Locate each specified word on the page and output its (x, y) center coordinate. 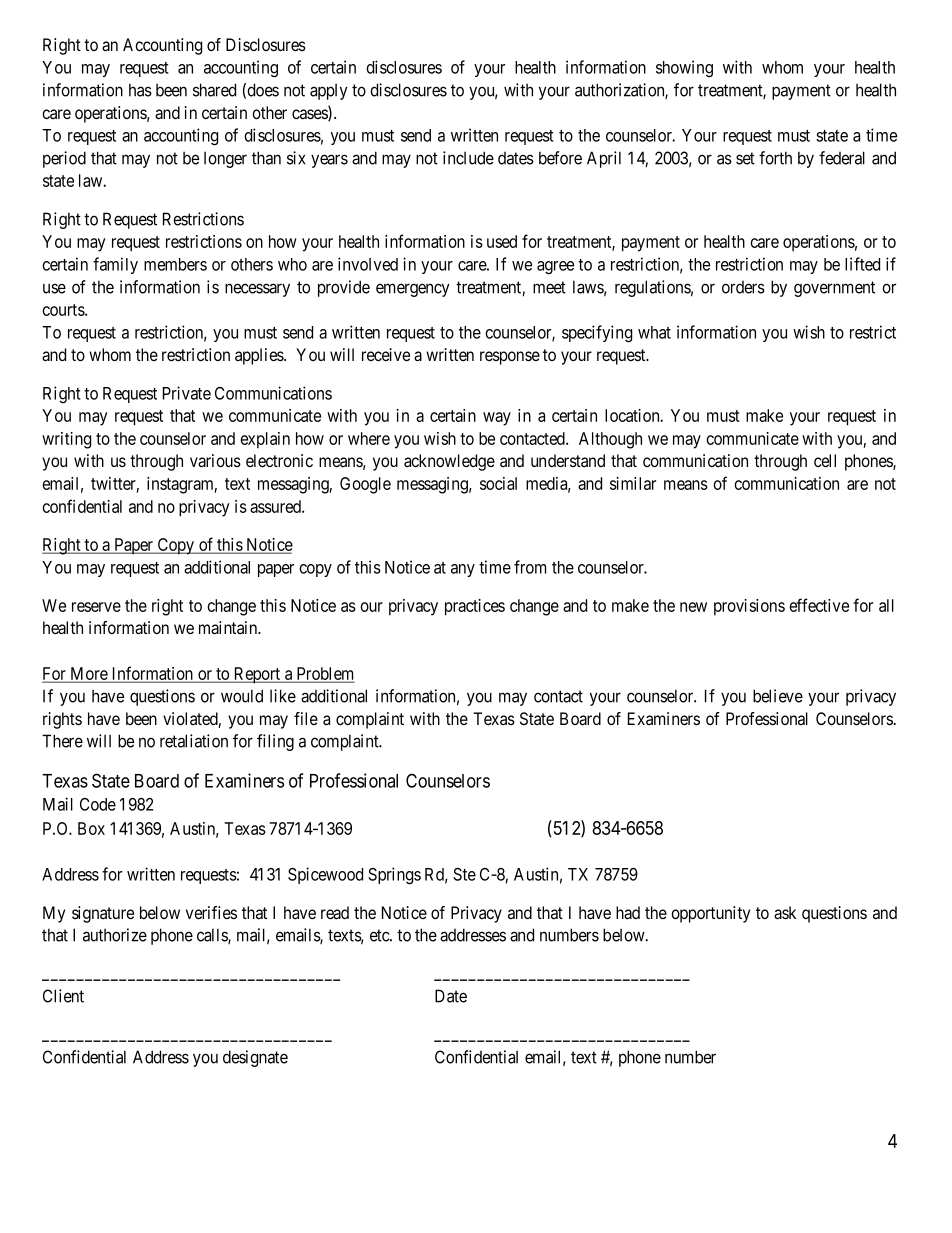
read (335, 913)
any (463, 570)
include (468, 158)
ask (785, 913)
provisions (749, 607)
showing (684, 69)
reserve (96, 607)
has (140, 90)
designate (255, 1058)
